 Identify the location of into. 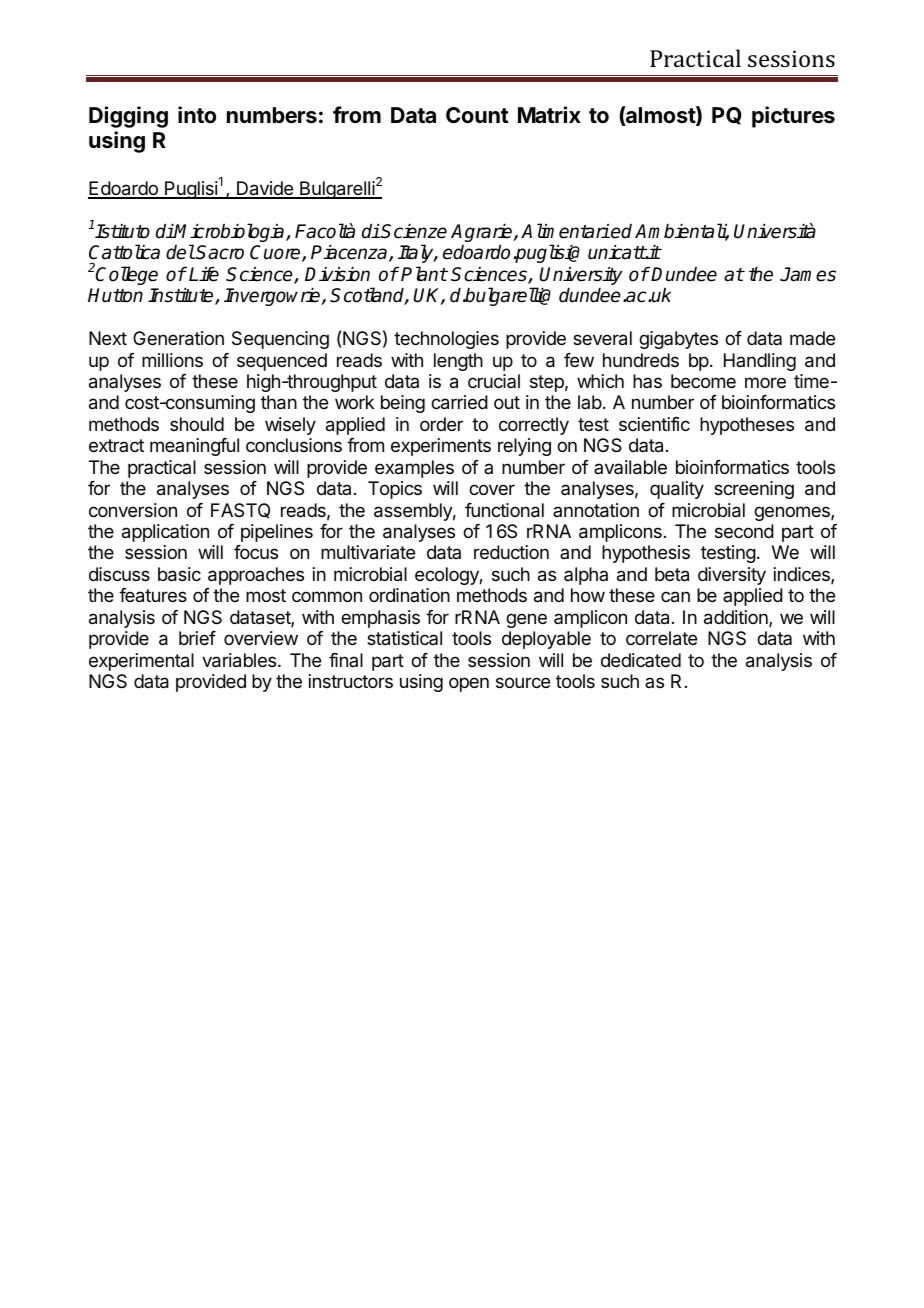
(197, 114).
